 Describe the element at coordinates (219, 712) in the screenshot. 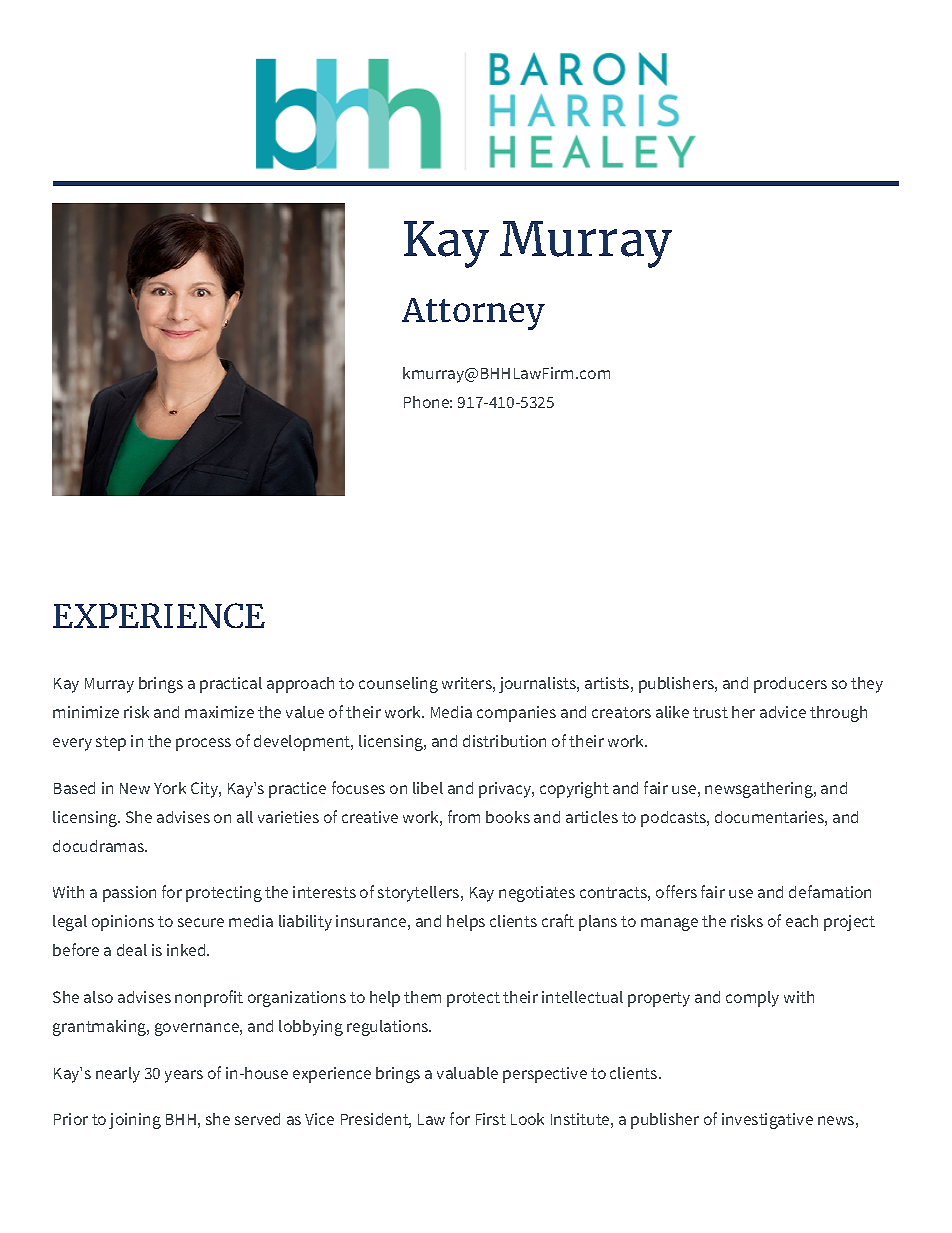

I see `maximize` at that location.
